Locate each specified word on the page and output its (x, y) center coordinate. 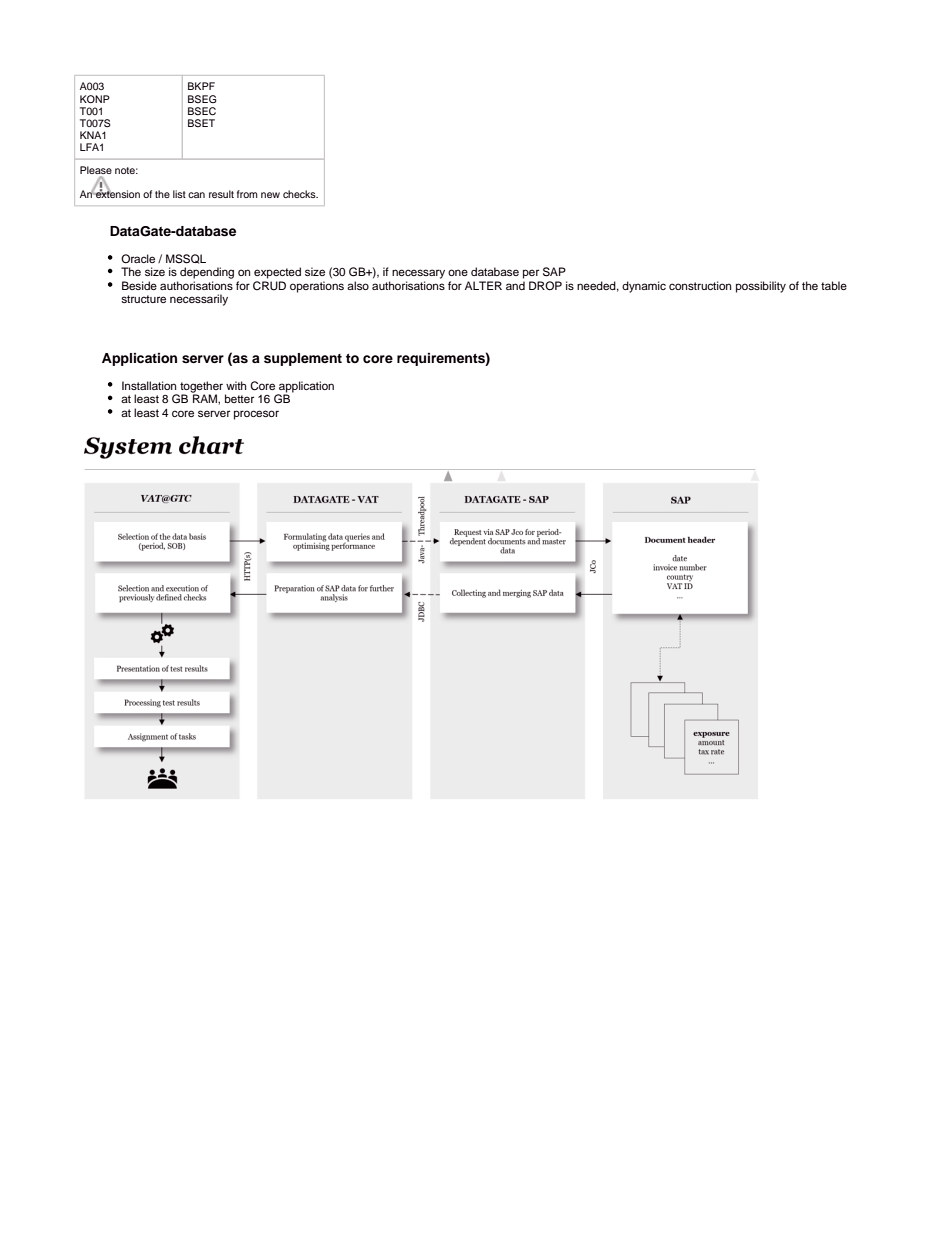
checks (300, 194)
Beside (139, 285)
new (270, 195)
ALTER (483, 285)
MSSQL (186, 259)
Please (96, 171)
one (458, 272)
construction (700, 285)
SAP (554, 272)
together (201, 388)
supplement (303, 359)
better (239, 398)
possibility (761, 287)
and (515, 285)
